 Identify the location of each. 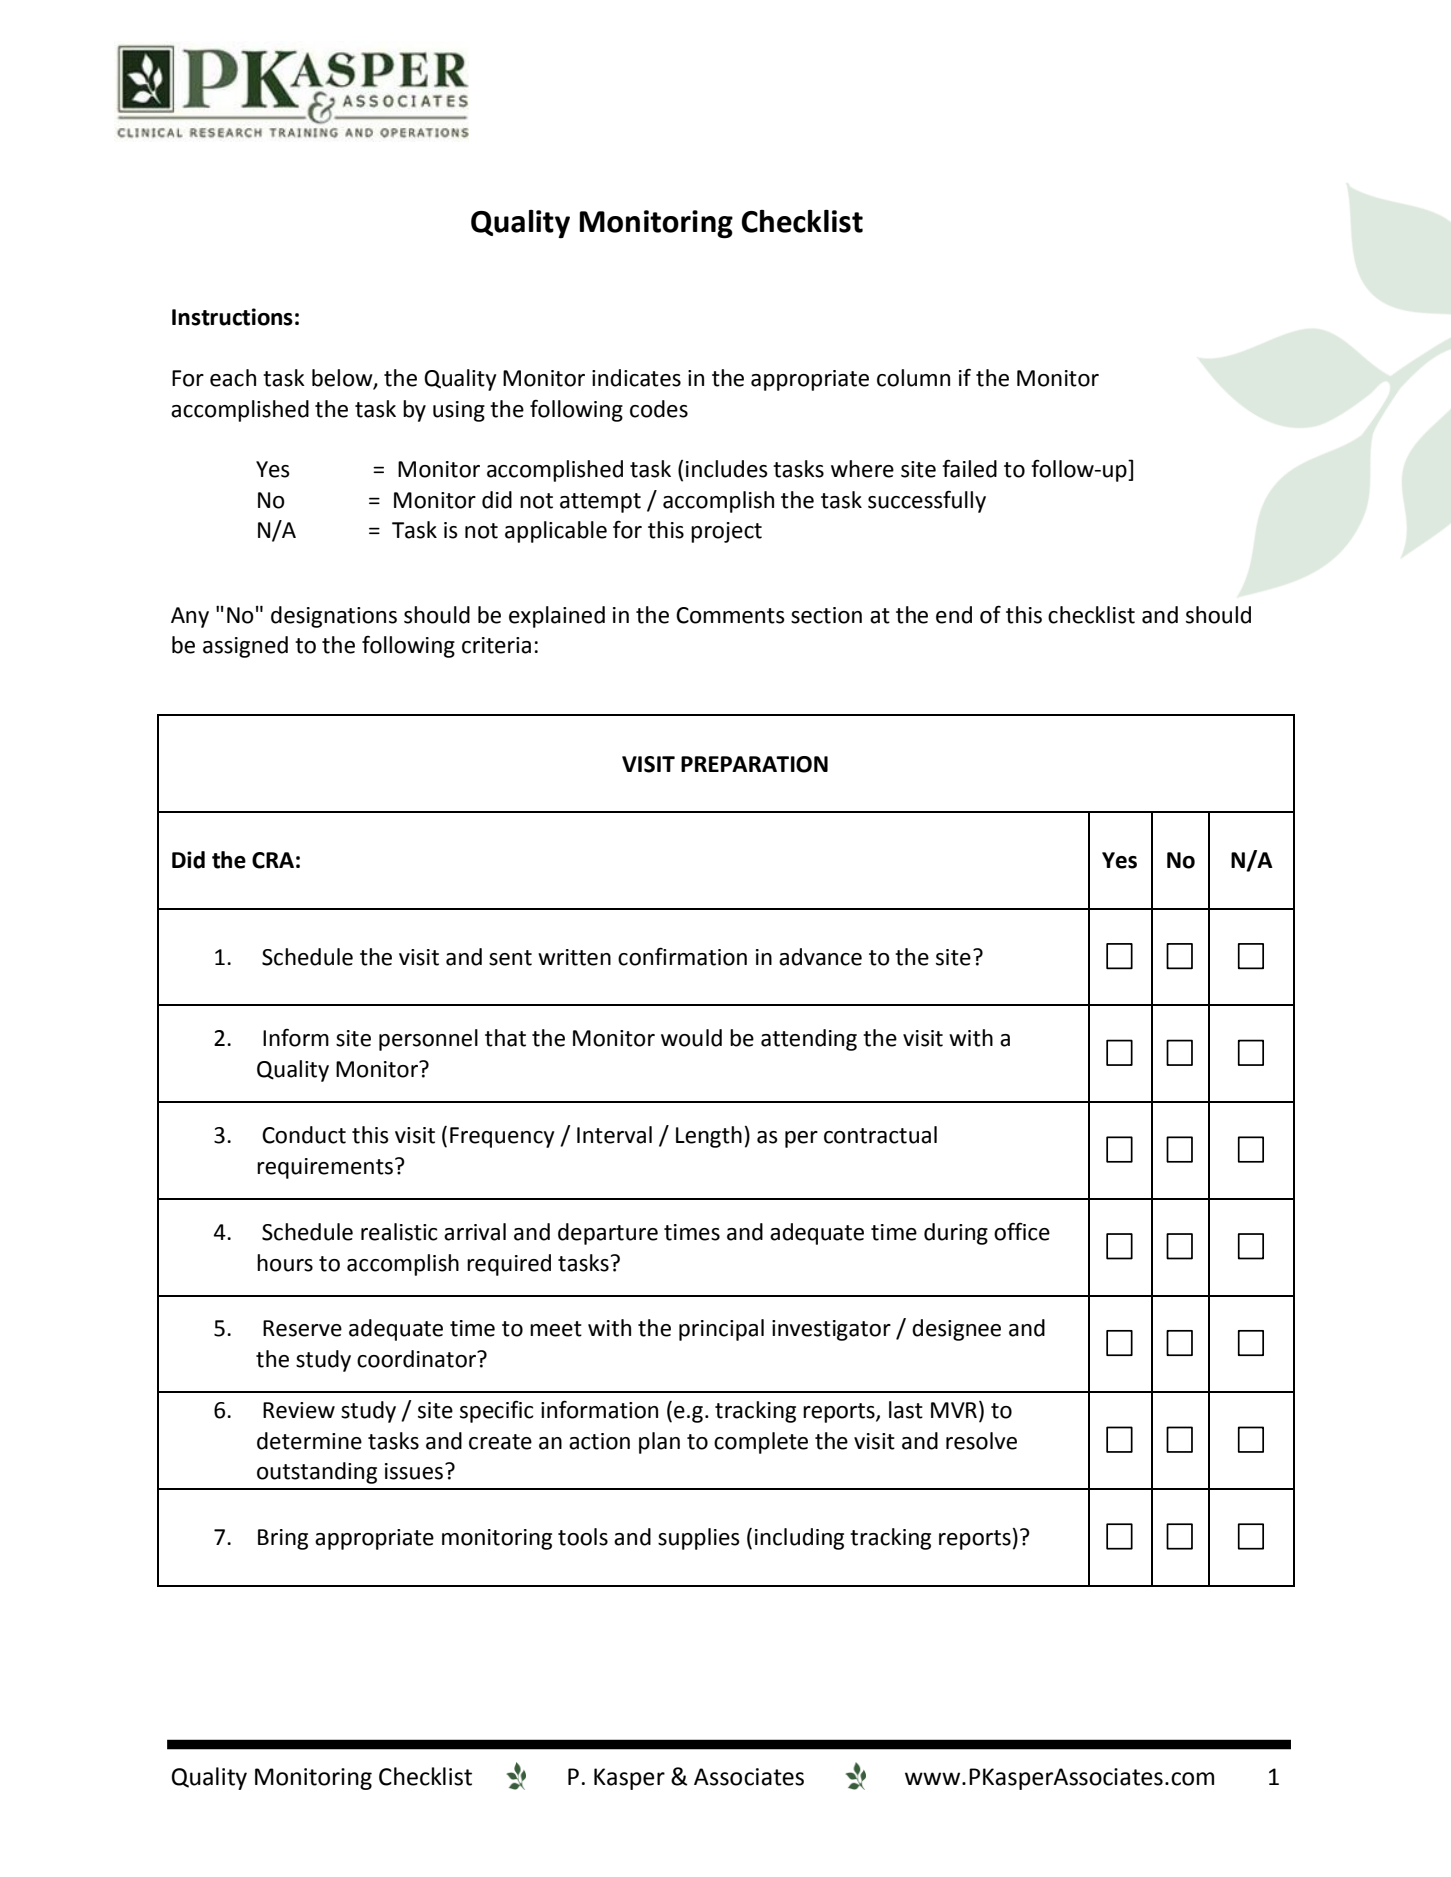
(233, 378).
